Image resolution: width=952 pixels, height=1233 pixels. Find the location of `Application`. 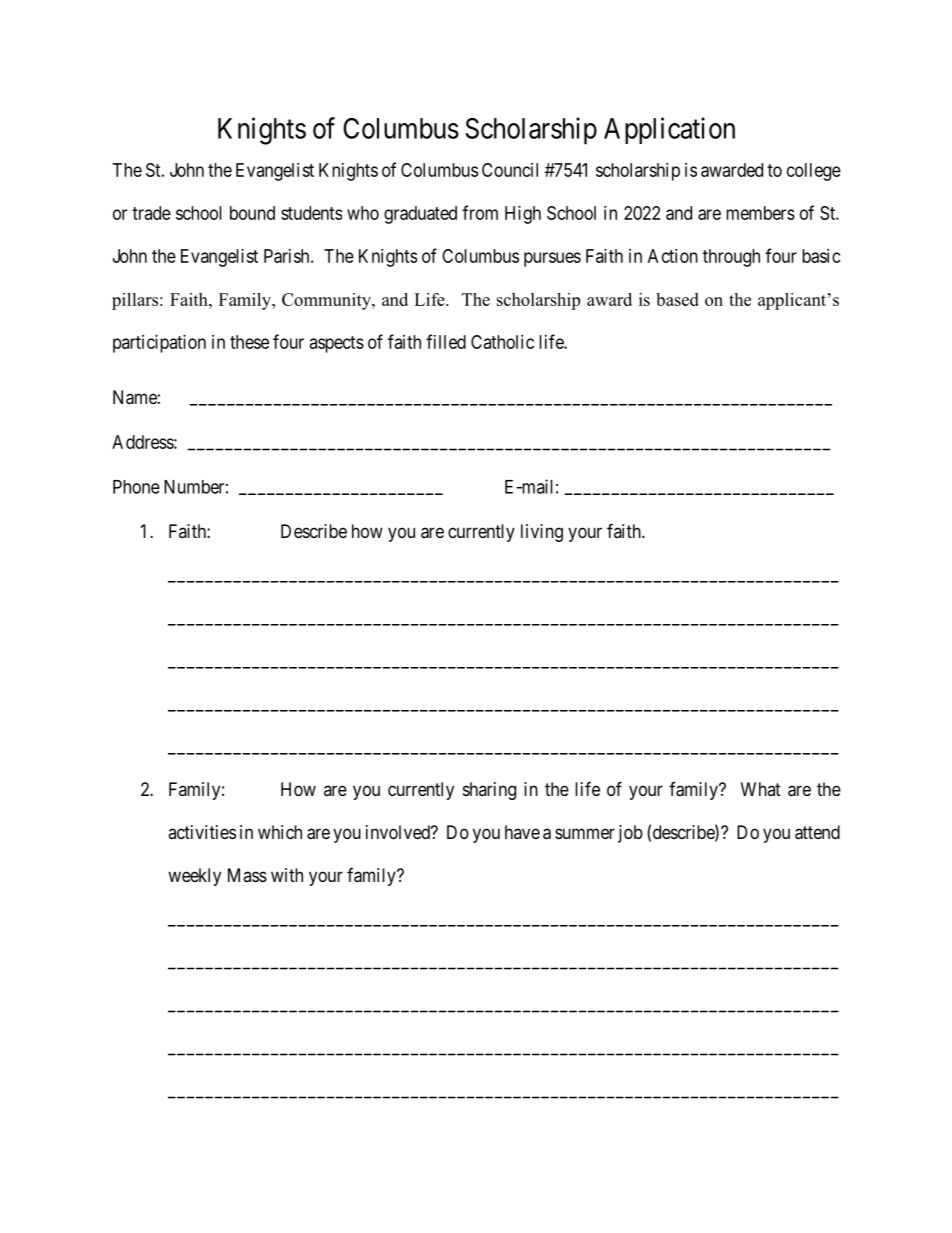

Application is located at coordinates (669, 130).
